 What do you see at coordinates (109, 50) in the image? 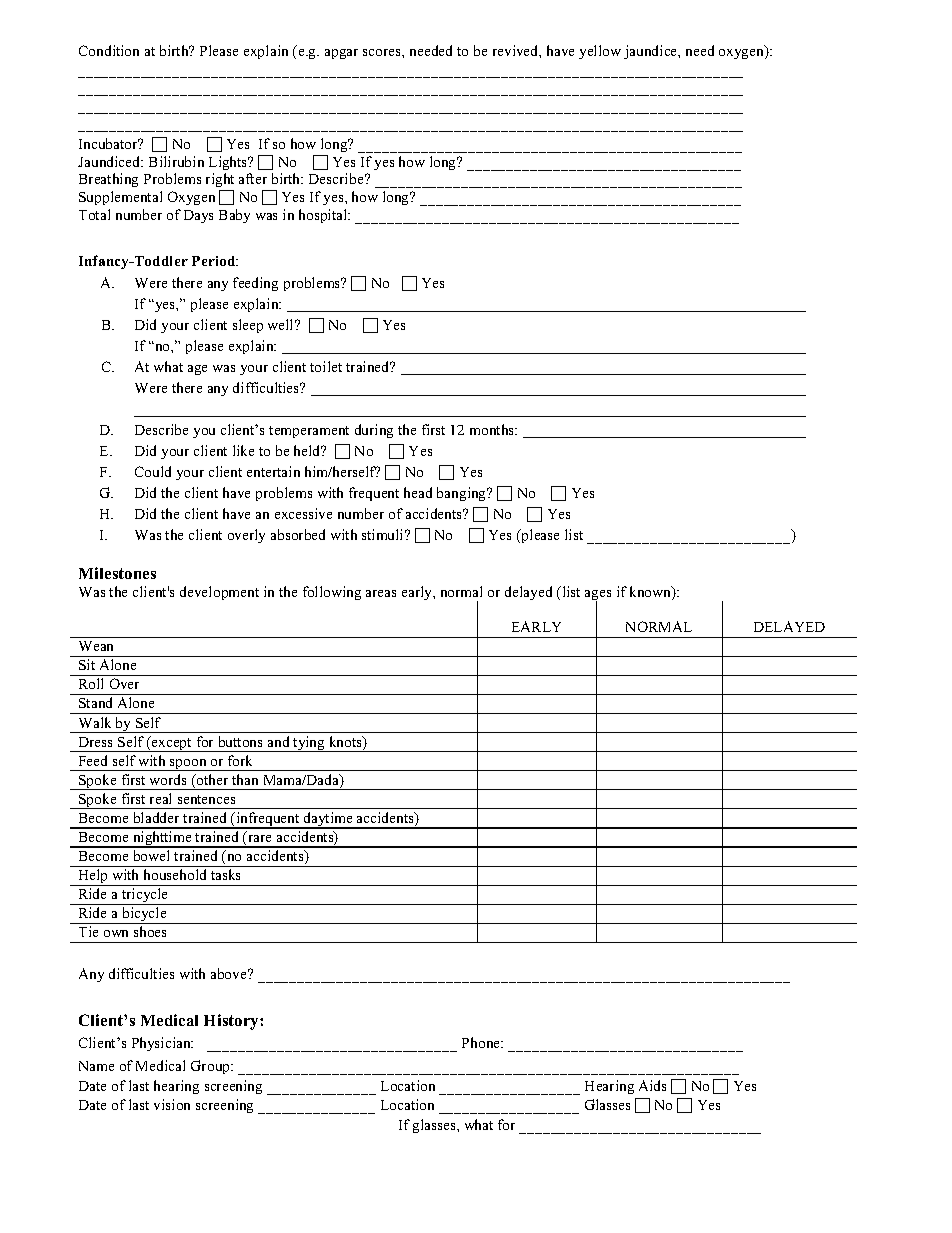
I see `Condition` at bounding box center [109, 50].
